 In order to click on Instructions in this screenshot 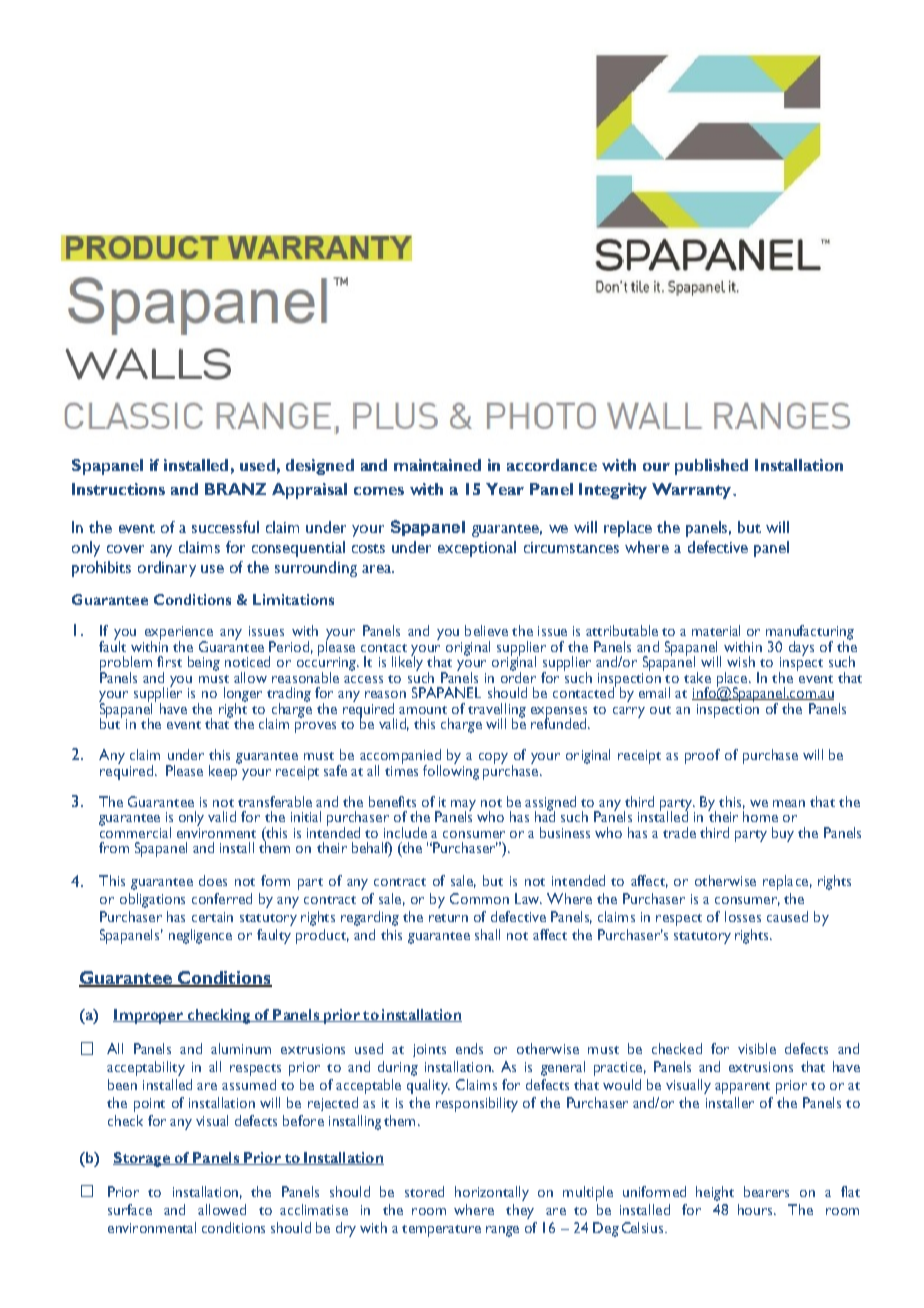, I will do `click(118, 489)`.
